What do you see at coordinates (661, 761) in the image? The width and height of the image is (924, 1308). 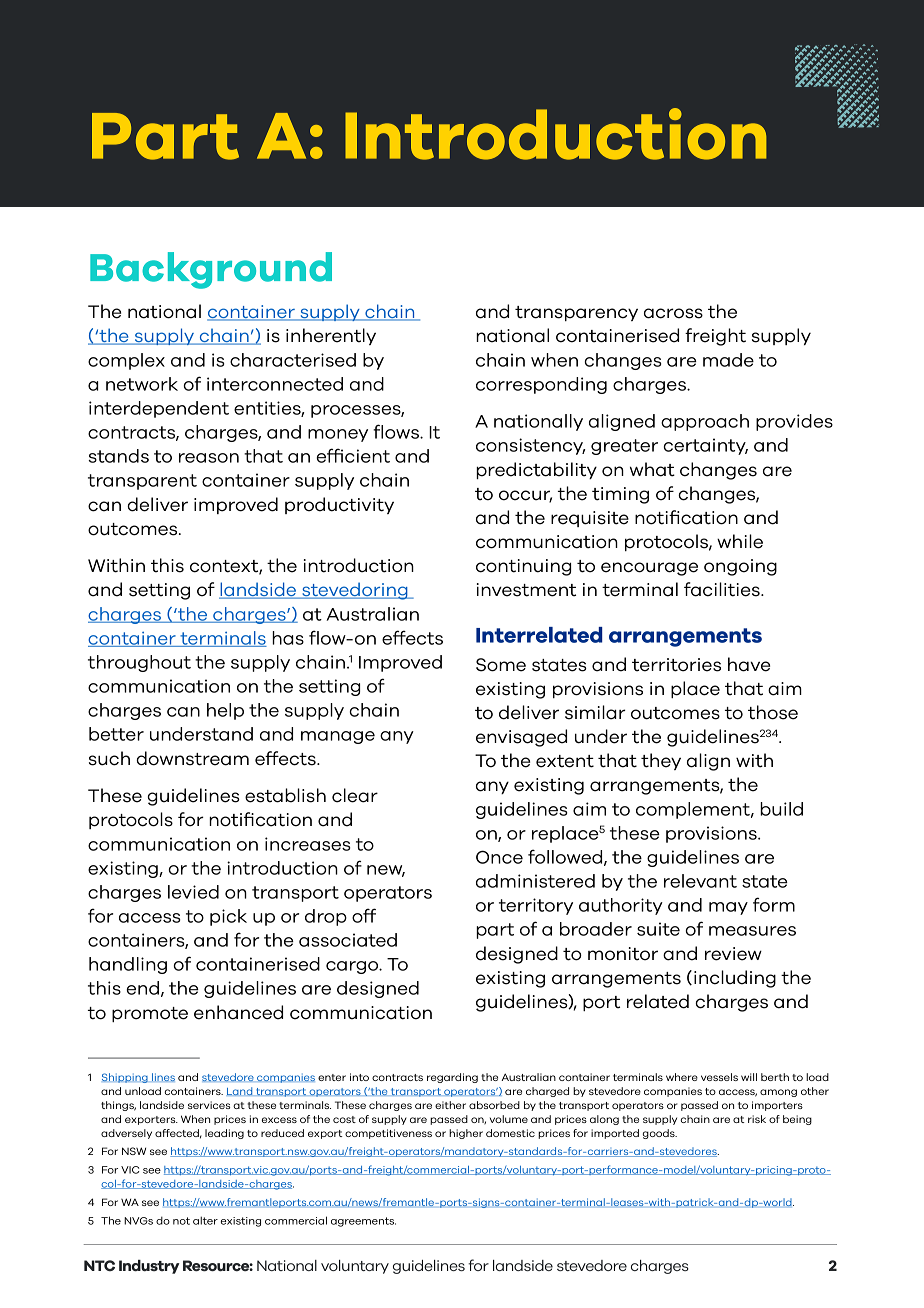 I see `they` at bounding box center [661, 761].
